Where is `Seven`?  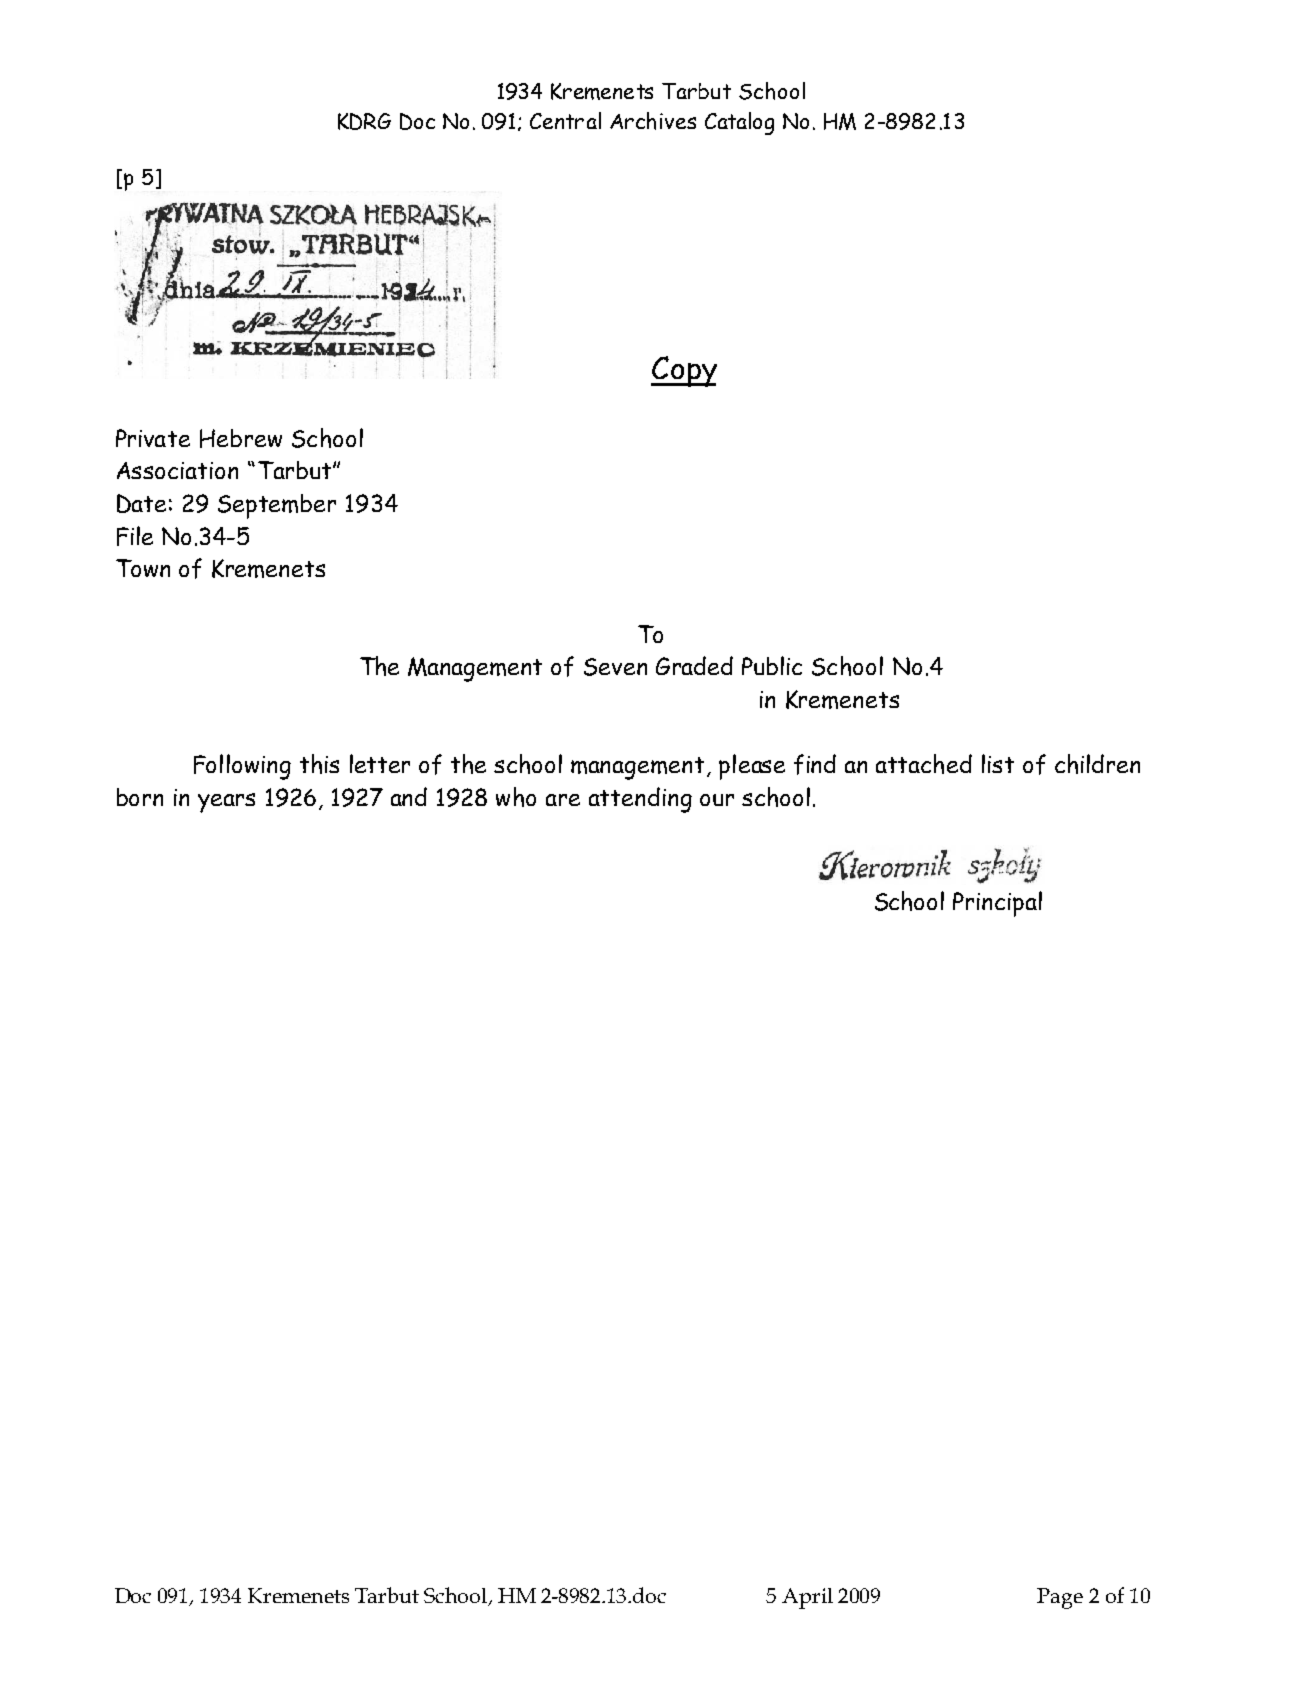 Seven is located at coordinates (615, 667).
